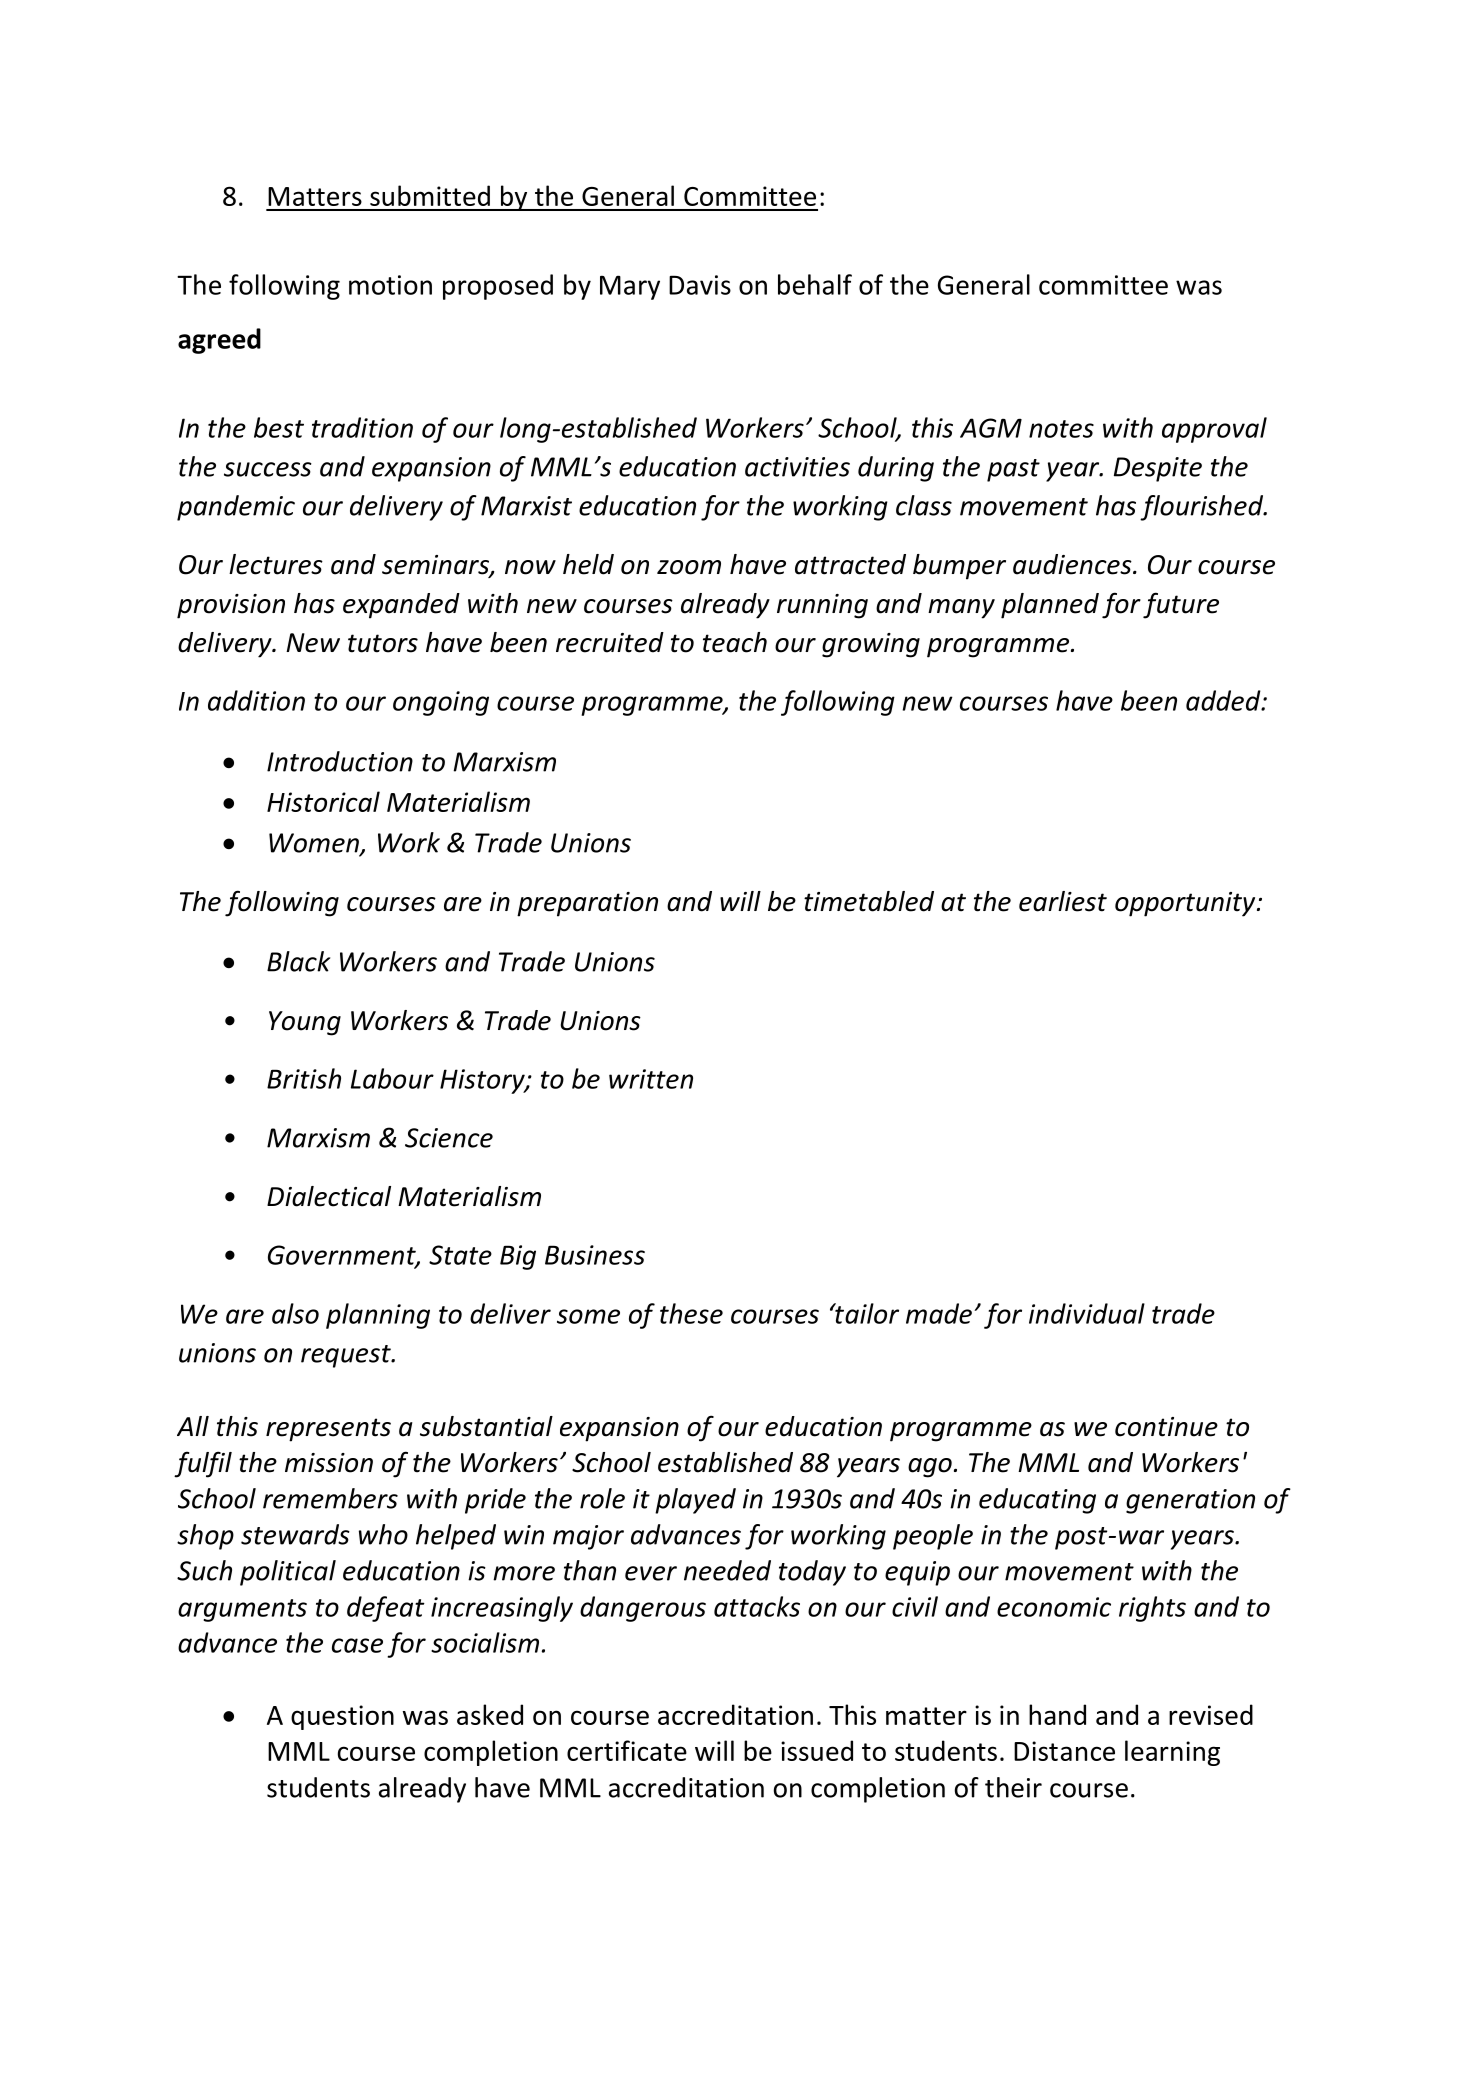  I want to click on question, so click(342, 1717).
